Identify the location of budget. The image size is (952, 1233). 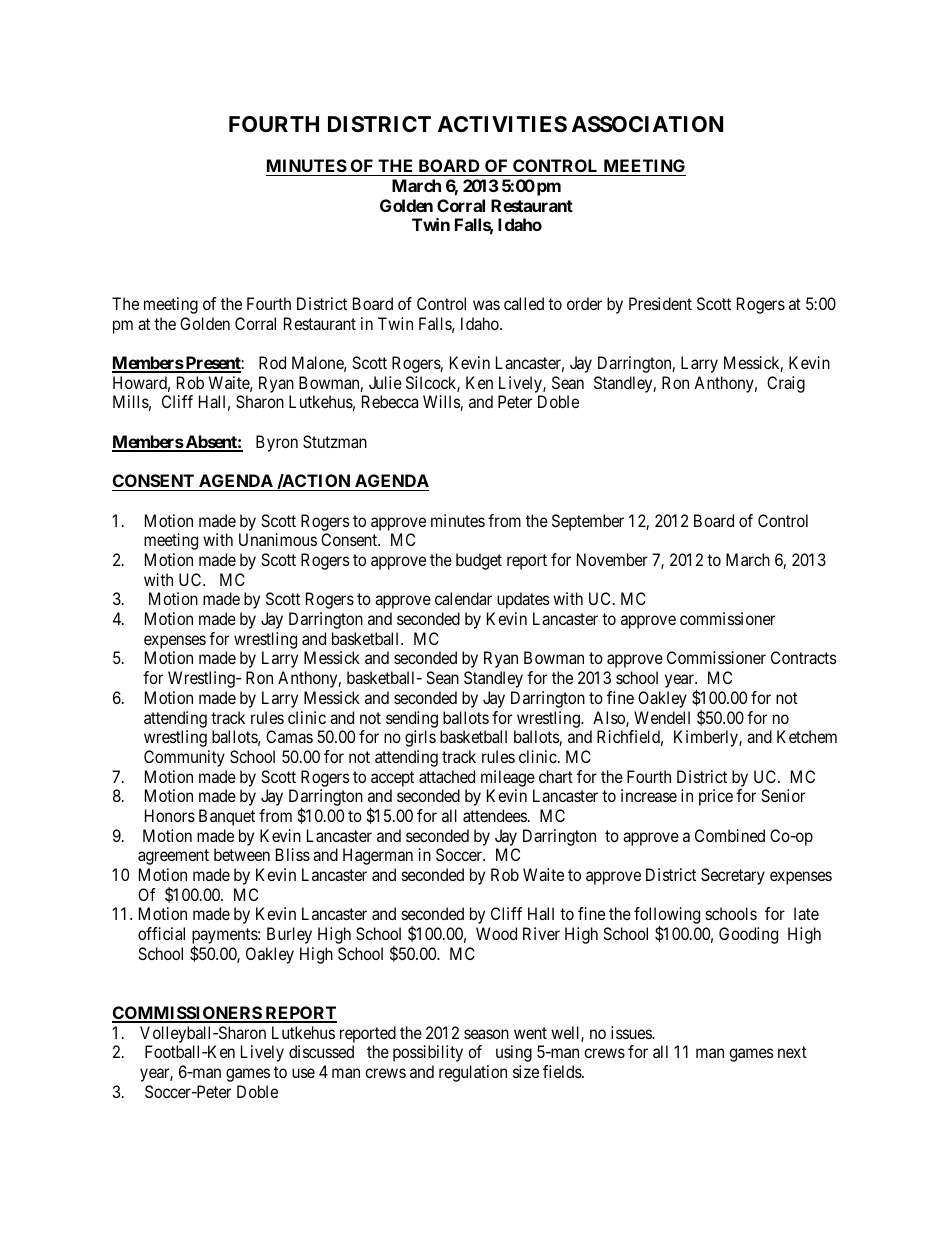
(479, 561).
